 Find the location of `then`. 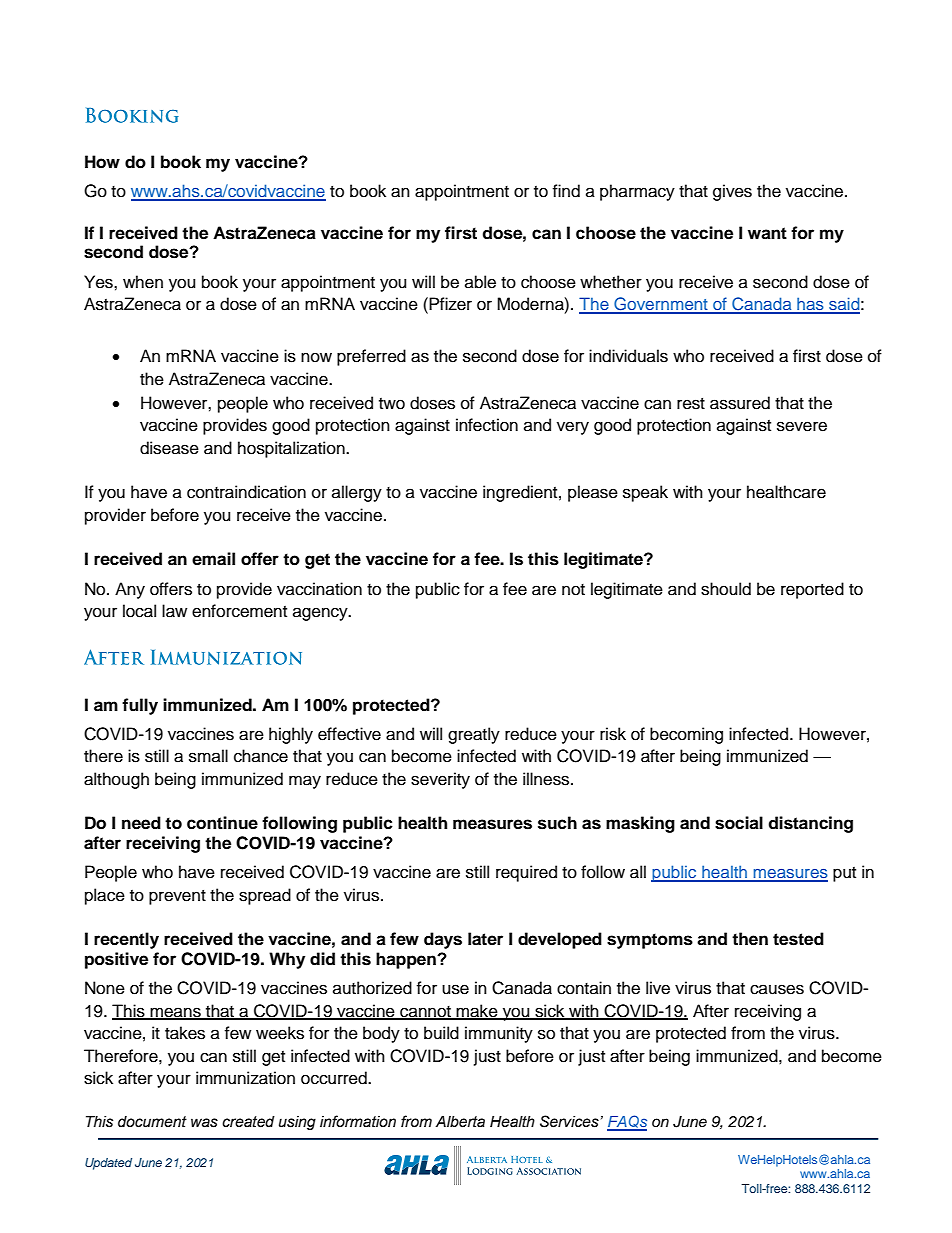

then is located at coordinates (750, 939).
